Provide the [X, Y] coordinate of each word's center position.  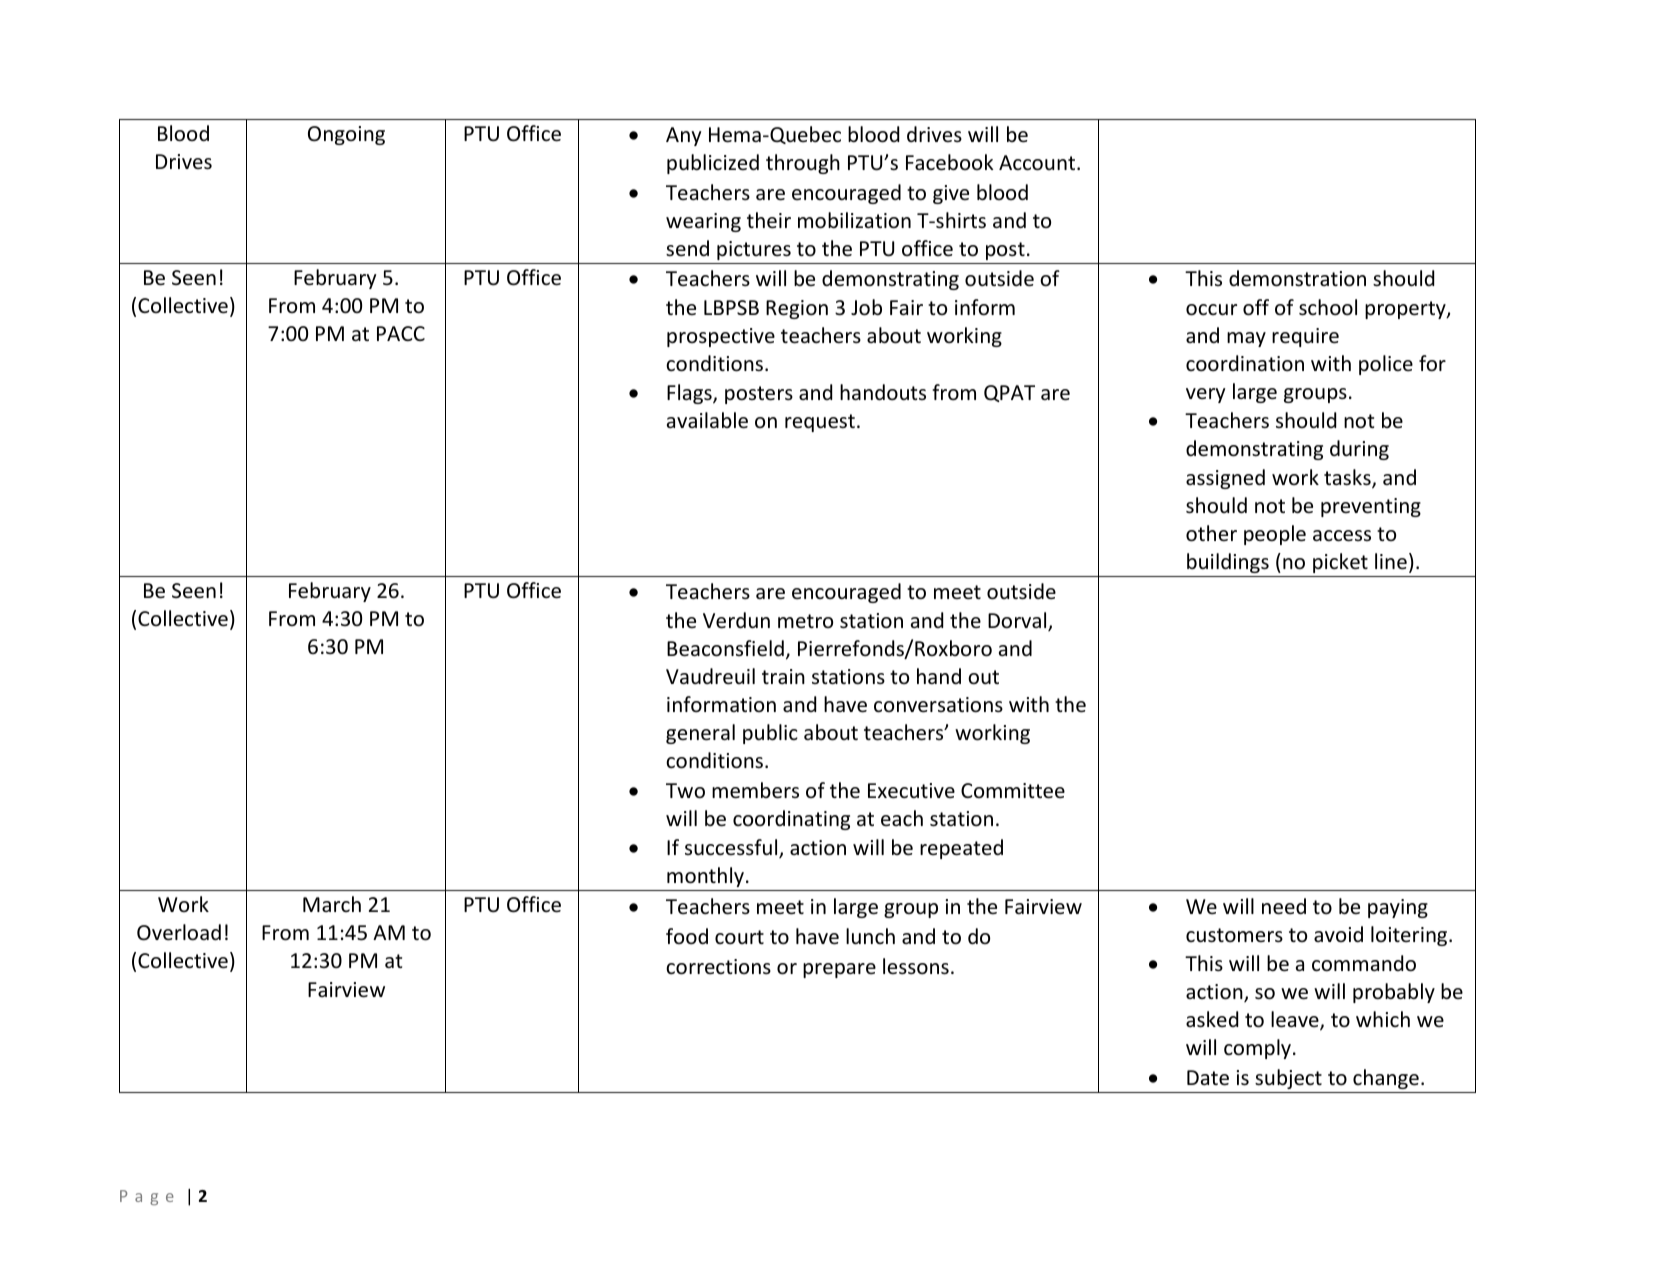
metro [805, 621]
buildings [1228, 563]
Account [1038, 163]
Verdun [736, 620]
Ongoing [346, 135]
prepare [839, 970]
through [803, 164]
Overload [179, 932]
